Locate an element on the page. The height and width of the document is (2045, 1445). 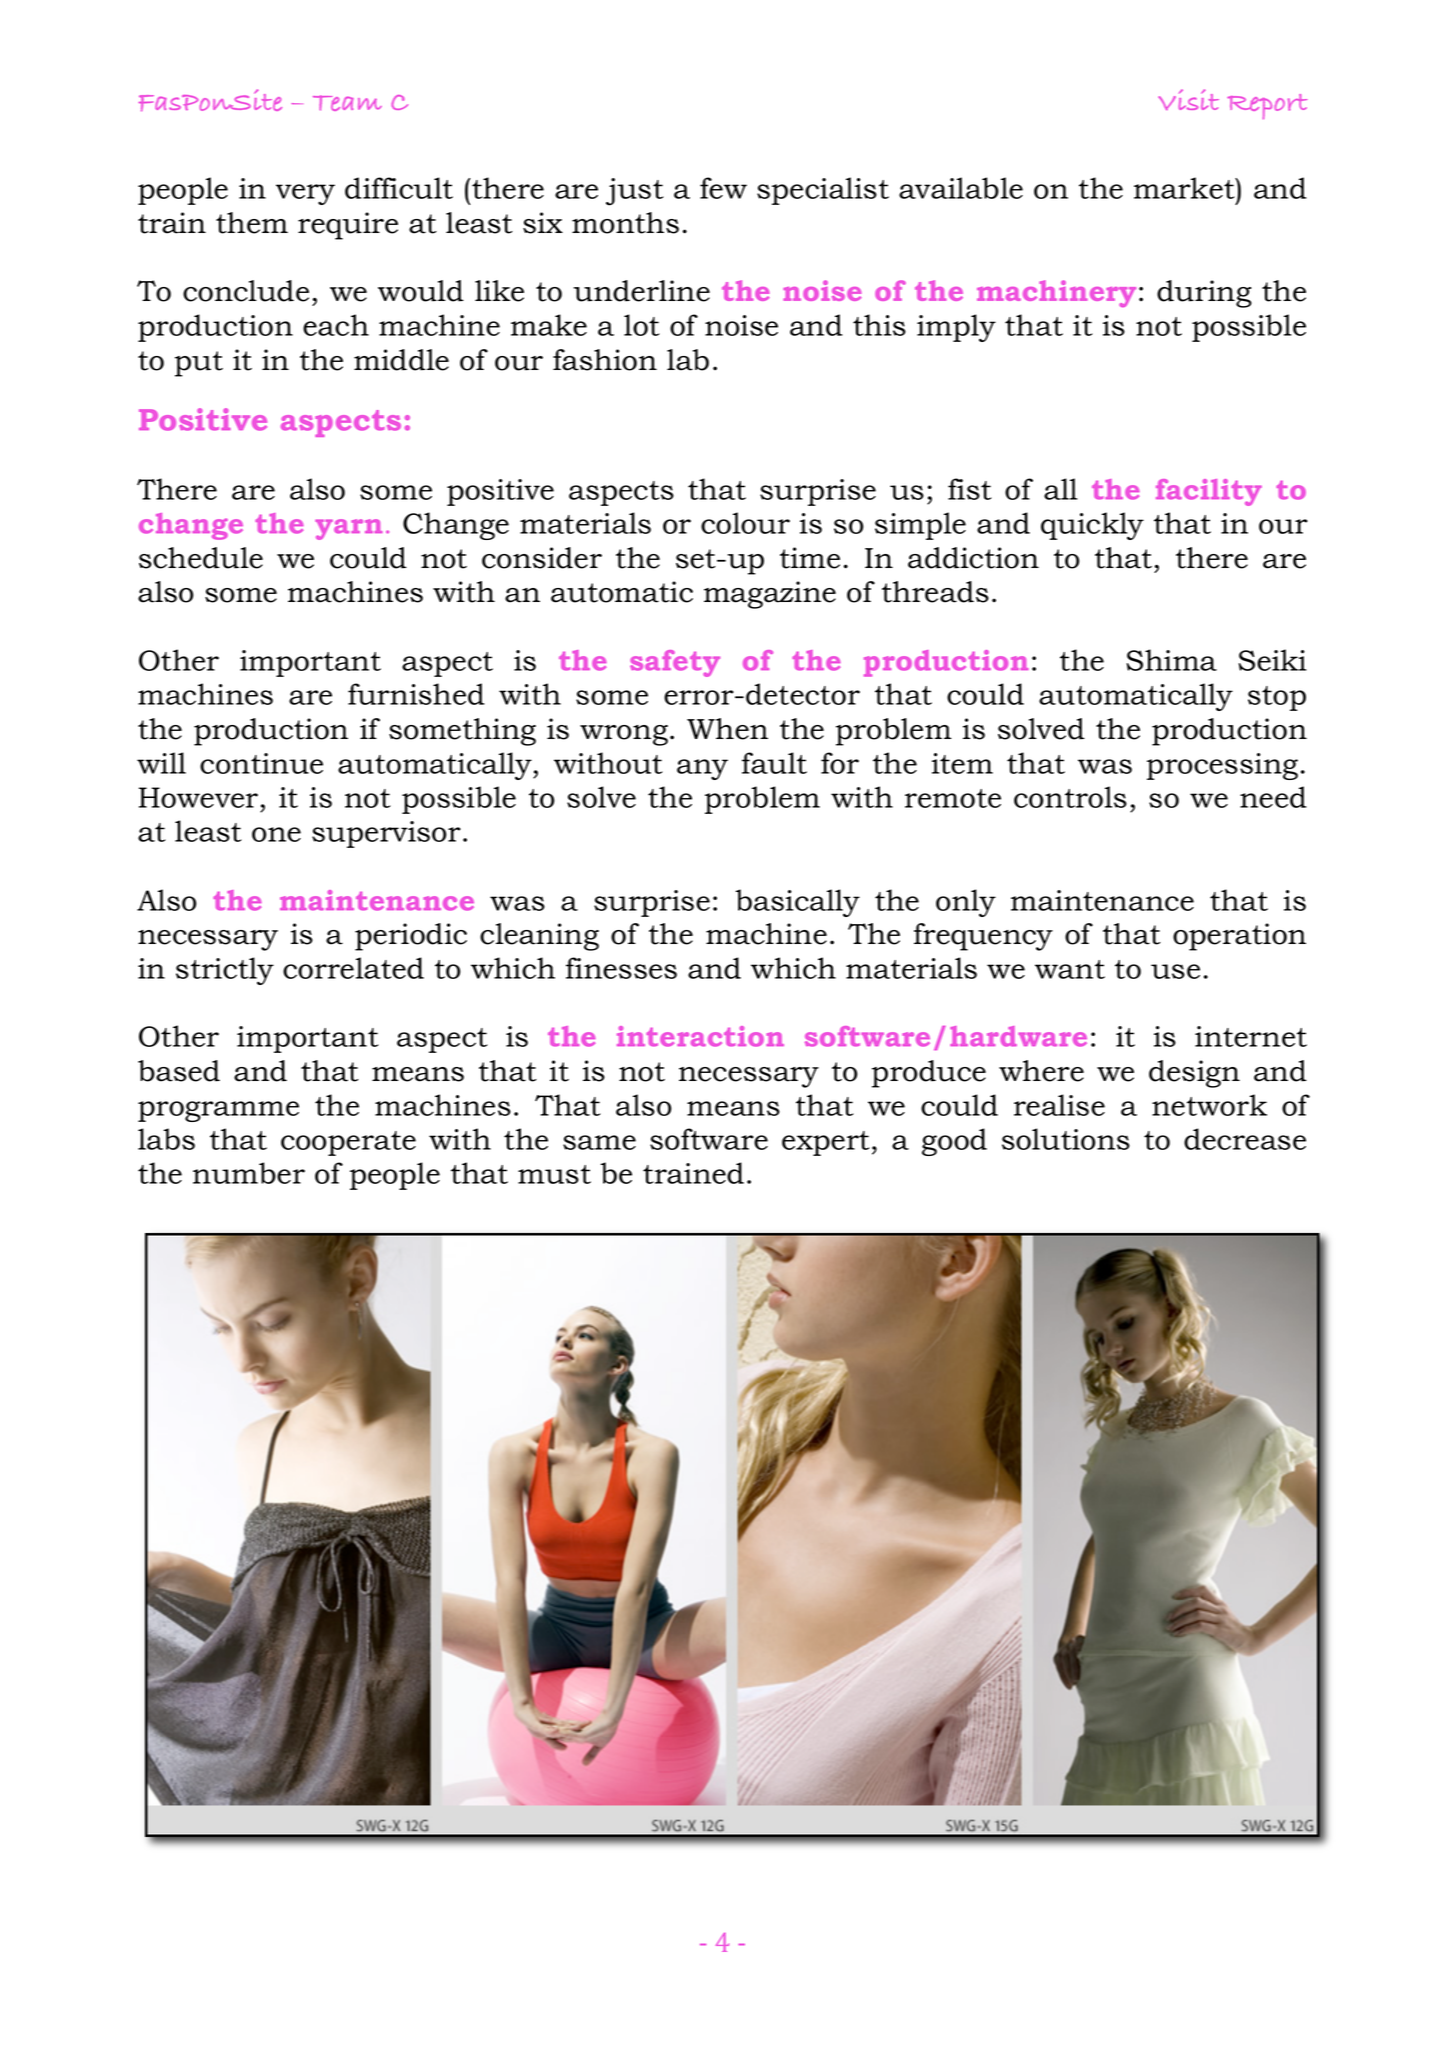
put is located at coordinates (199, 364).
